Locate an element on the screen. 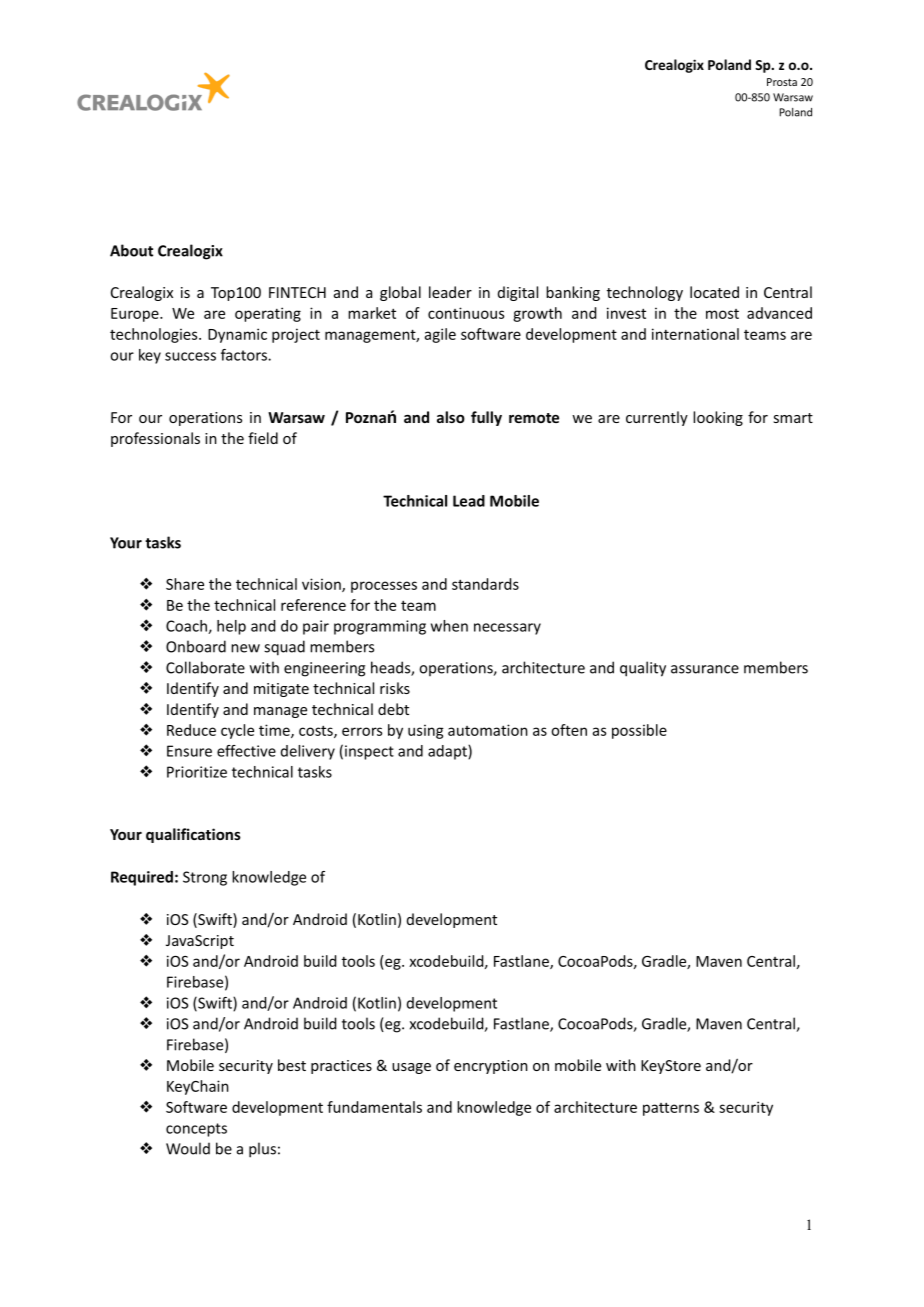  when is located at coordinates (449, 626).
